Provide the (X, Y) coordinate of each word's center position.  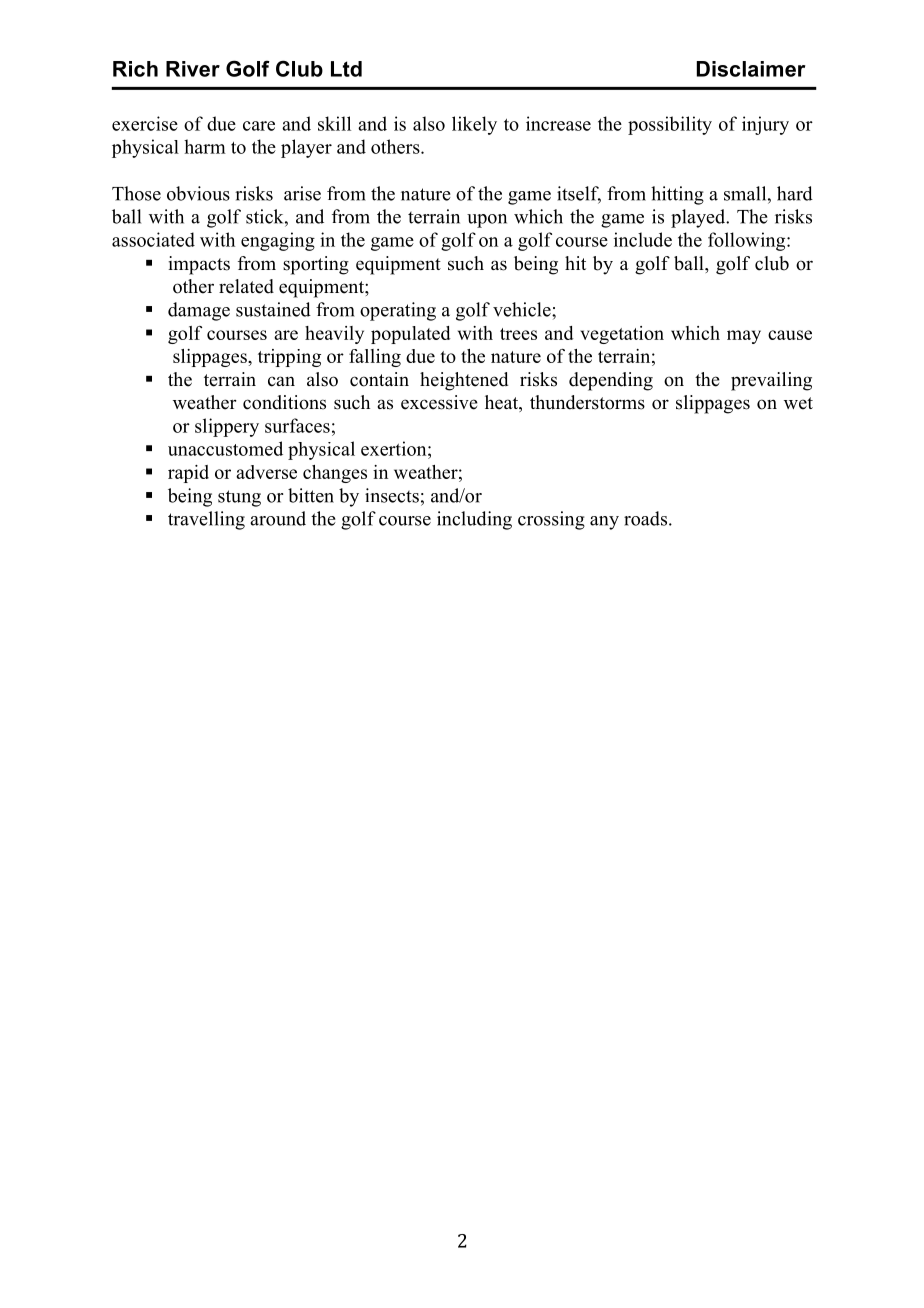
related (246, 286)
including (474, 520)
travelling (206, 520)
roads (645, 518)
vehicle (523, 309)
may (744, 337)
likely (474, 125)
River (193, 69)
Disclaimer (751, 69)
